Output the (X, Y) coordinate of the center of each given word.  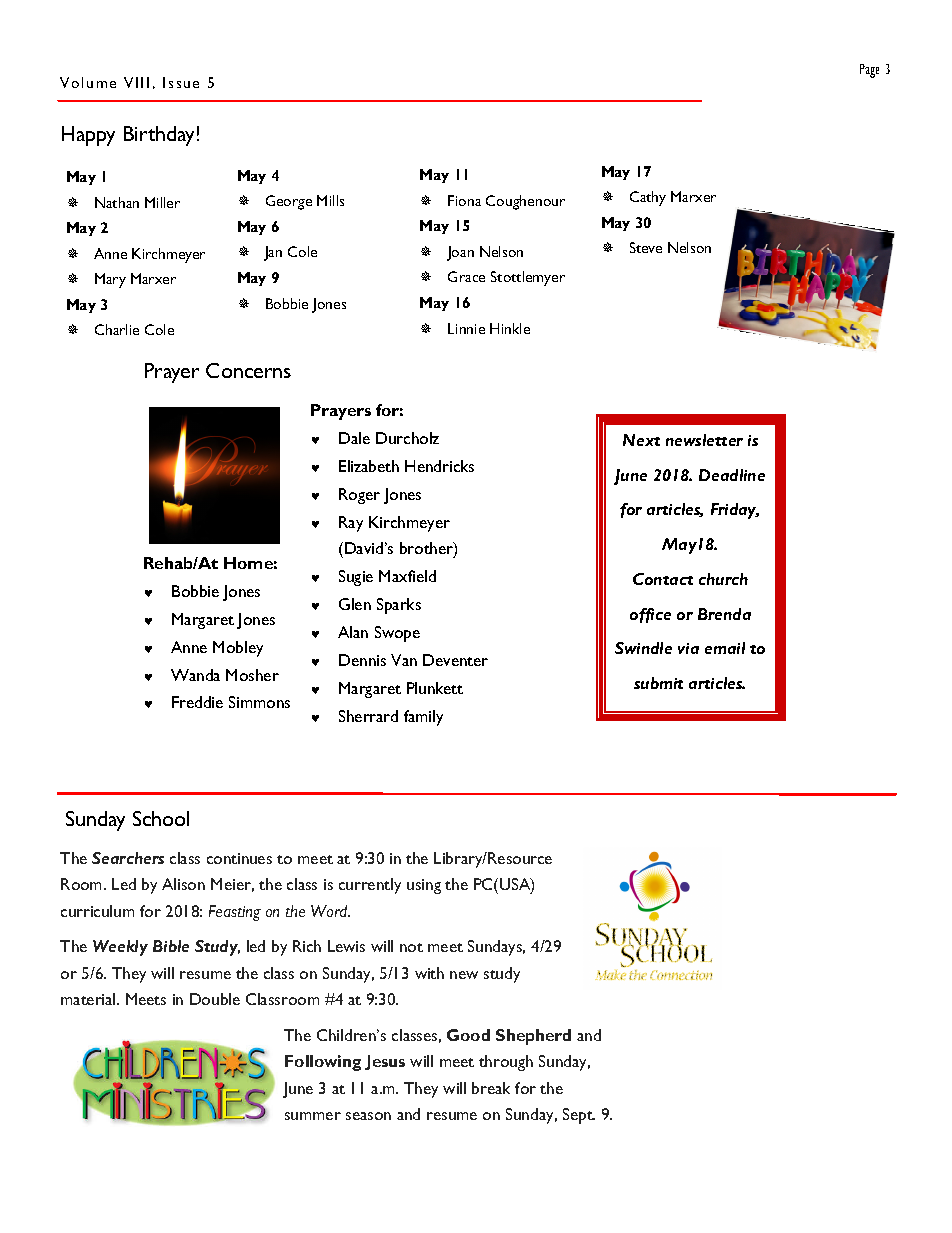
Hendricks (439, 466)
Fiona (464, 200)
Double (215, 999)
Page (869, 71)
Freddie (197, 702)
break (491, 1088)
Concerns (248, 370)
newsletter (704, 440)
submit (658, 683)
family (423, 718)
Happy (88, 136)
